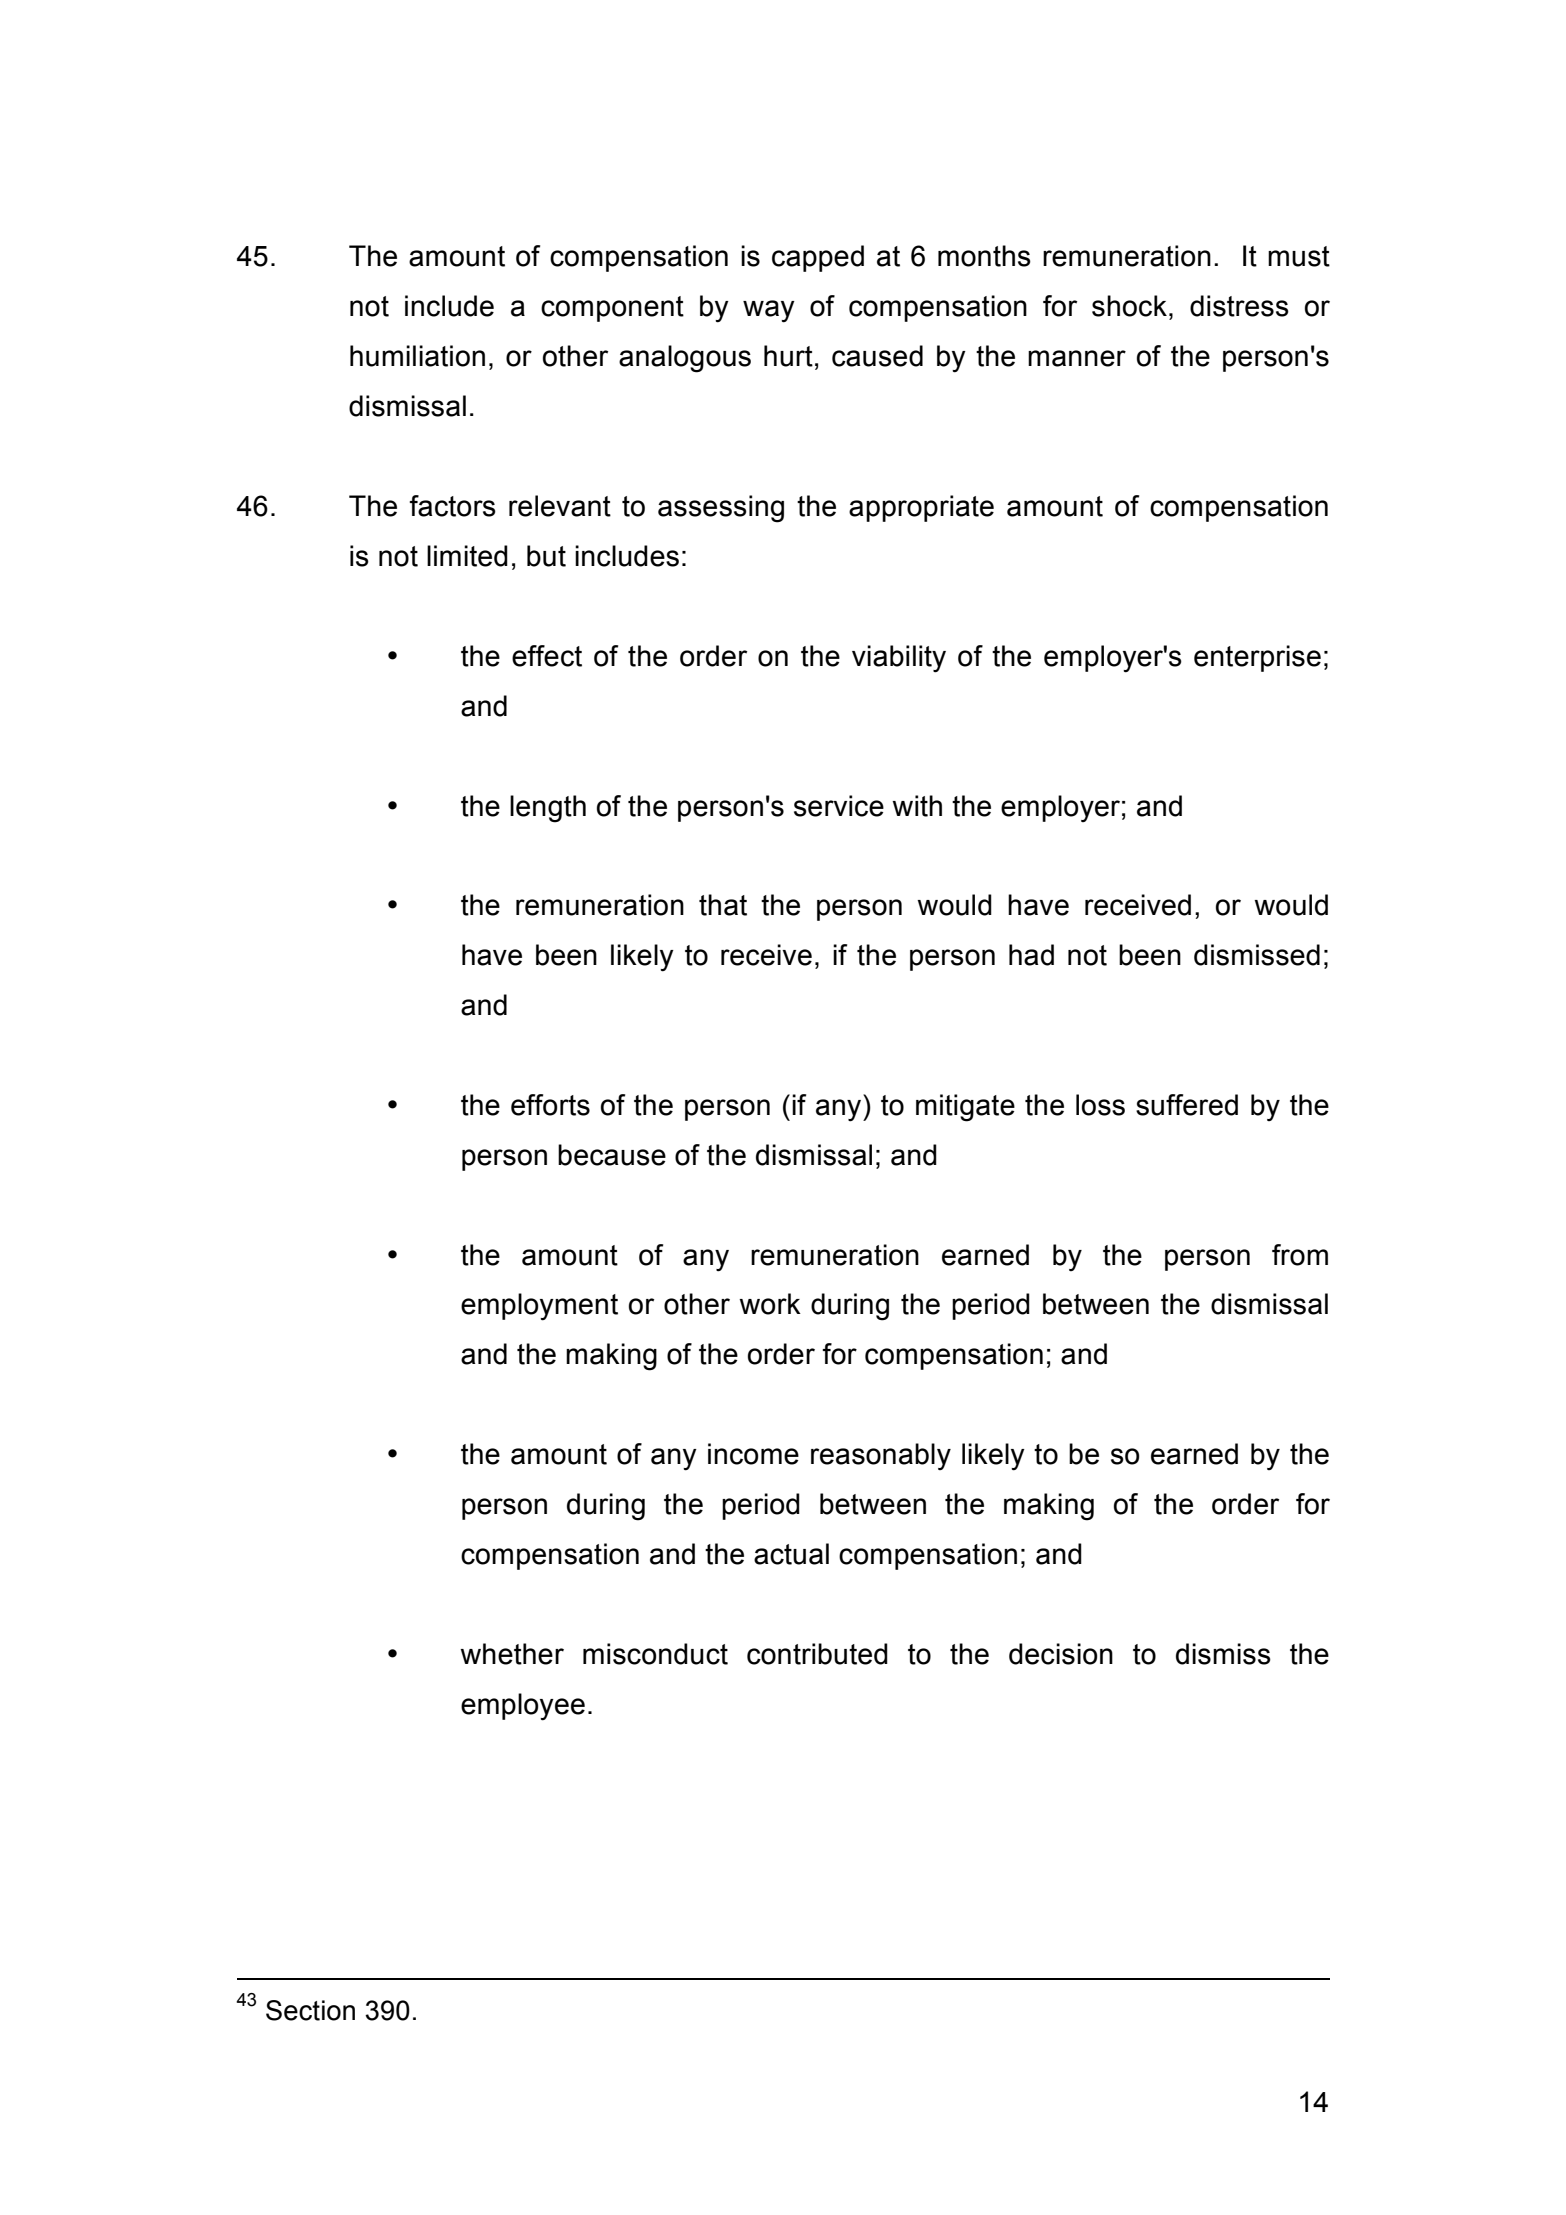  Describe the element at coordinates (417, 356) in the screenshot. I see `humiliation` at that location.
